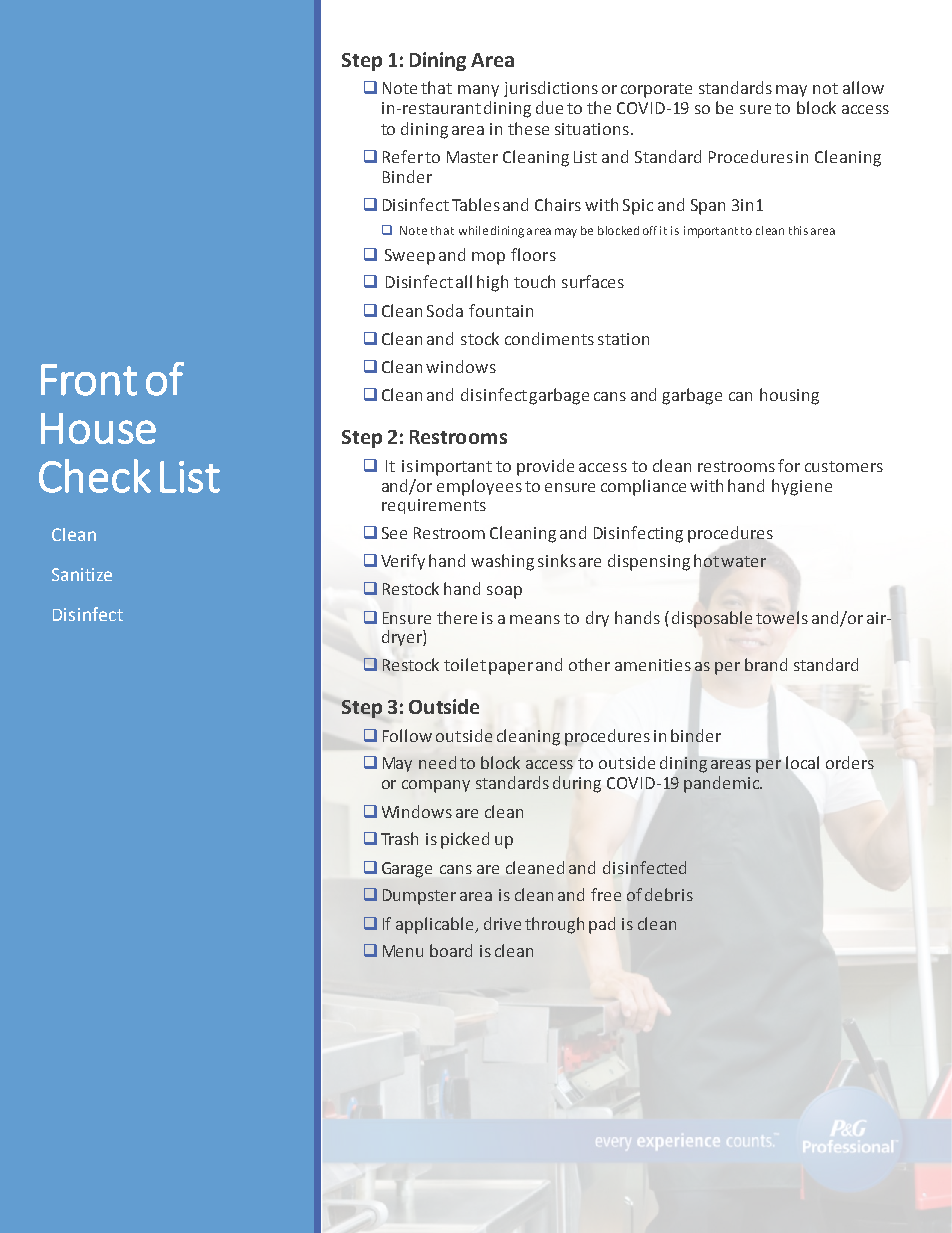 Image resolution: width=952 pixels, height=1233 pixels. I want to click on allow, so click(863, 87).
